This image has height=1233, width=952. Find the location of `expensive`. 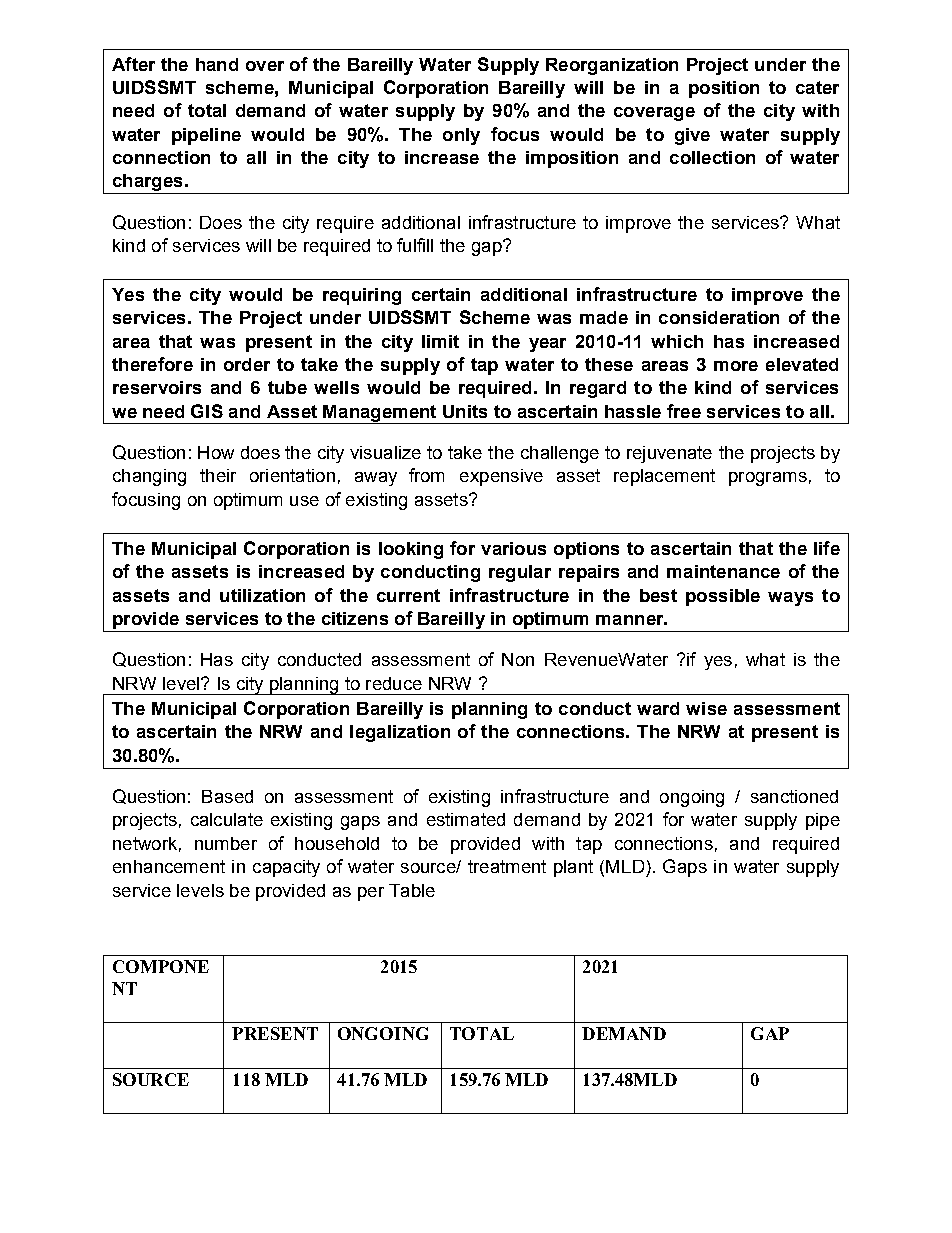

expensive is located at coordinates (501, 477).
